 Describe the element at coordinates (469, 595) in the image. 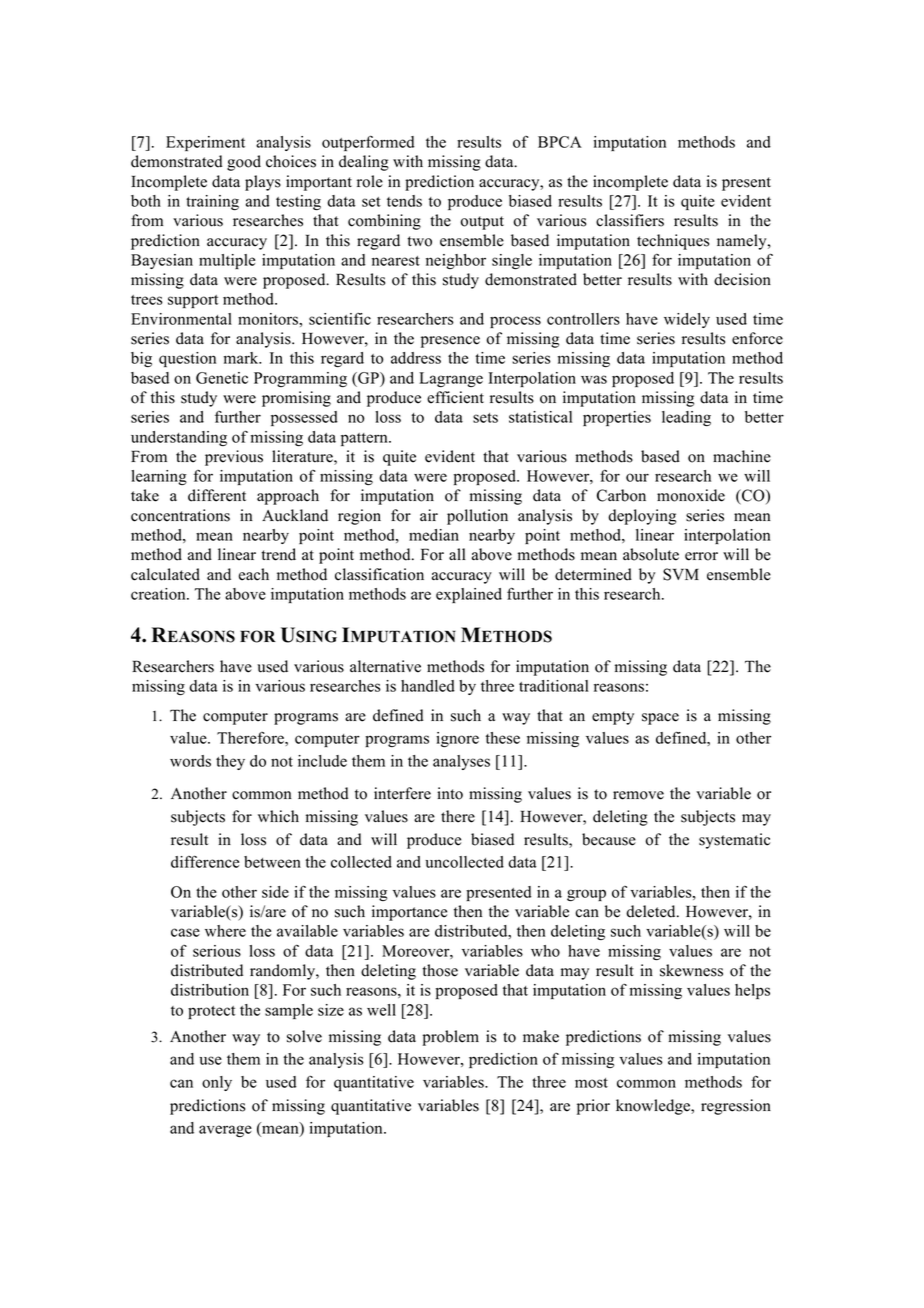

I see `explained` at that location.
